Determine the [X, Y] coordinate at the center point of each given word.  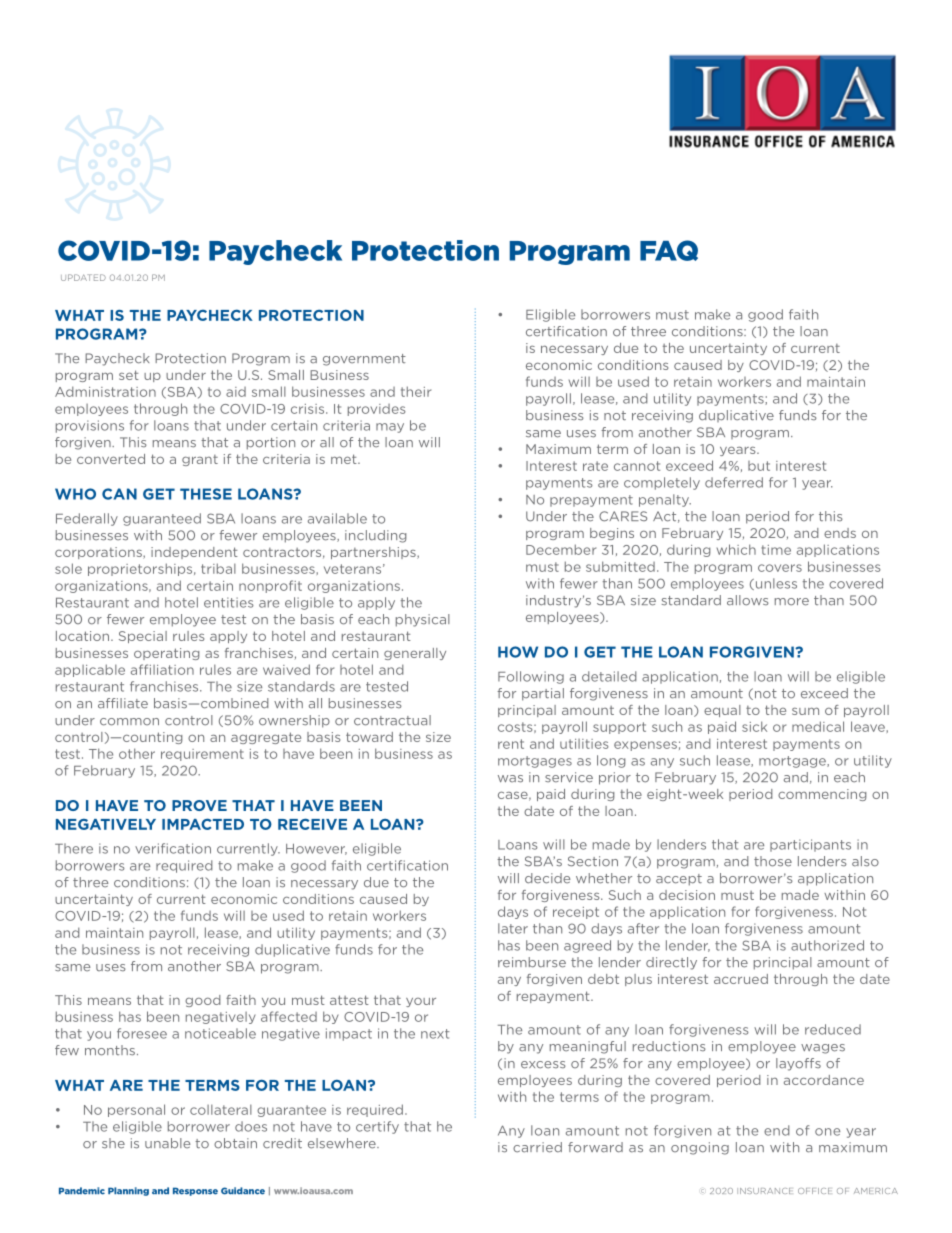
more [792, 602]
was [510, 779]
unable [167, 1143]
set [129, 375]
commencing [822, 795]
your [421, 1002]
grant [200, 460]
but [759, 466]
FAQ [669, 250]
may [390, 428]
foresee [142, 1033]
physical [423, 620]
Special [143, 637]
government [364, 360]
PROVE [199, 805]
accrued [741, 979]
